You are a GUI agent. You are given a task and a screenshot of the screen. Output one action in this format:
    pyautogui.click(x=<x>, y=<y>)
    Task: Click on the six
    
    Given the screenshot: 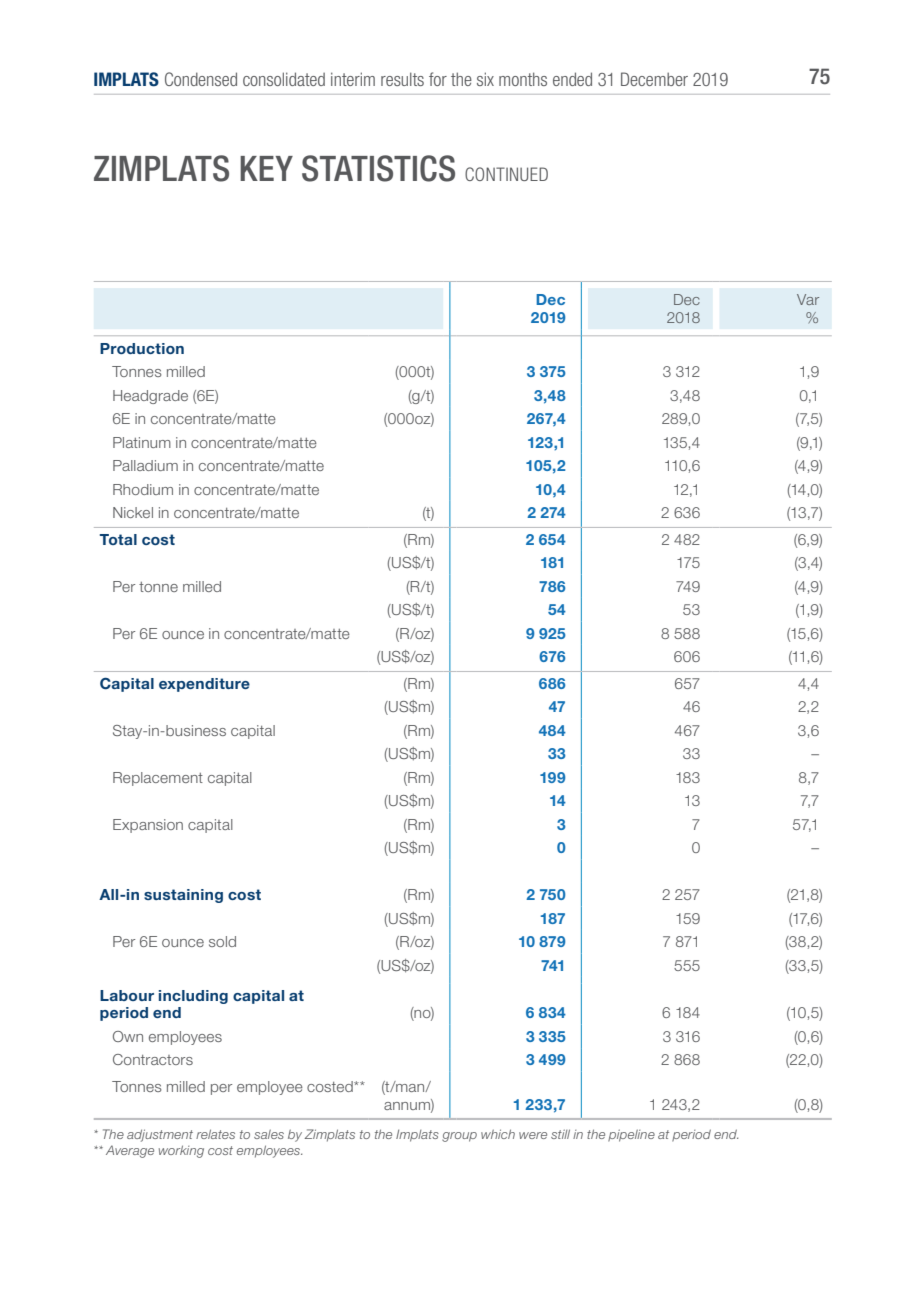 What is the action you would take?
    pyautogui.click(x=485, y=79)
